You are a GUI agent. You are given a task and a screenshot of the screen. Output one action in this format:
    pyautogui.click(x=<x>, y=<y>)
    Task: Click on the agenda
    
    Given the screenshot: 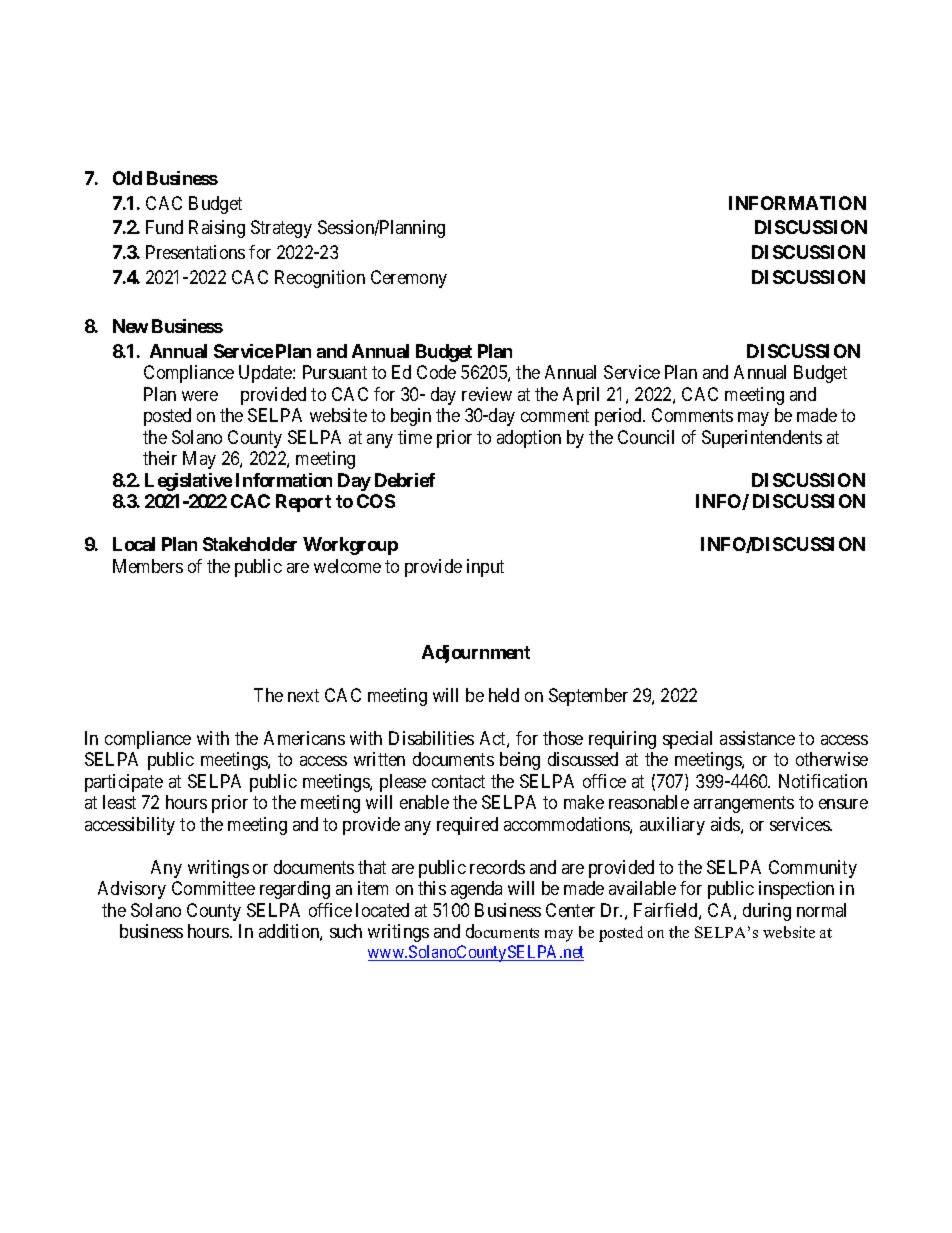 What is the action you would take?
    pyautogui.click(x=476, y=890)
